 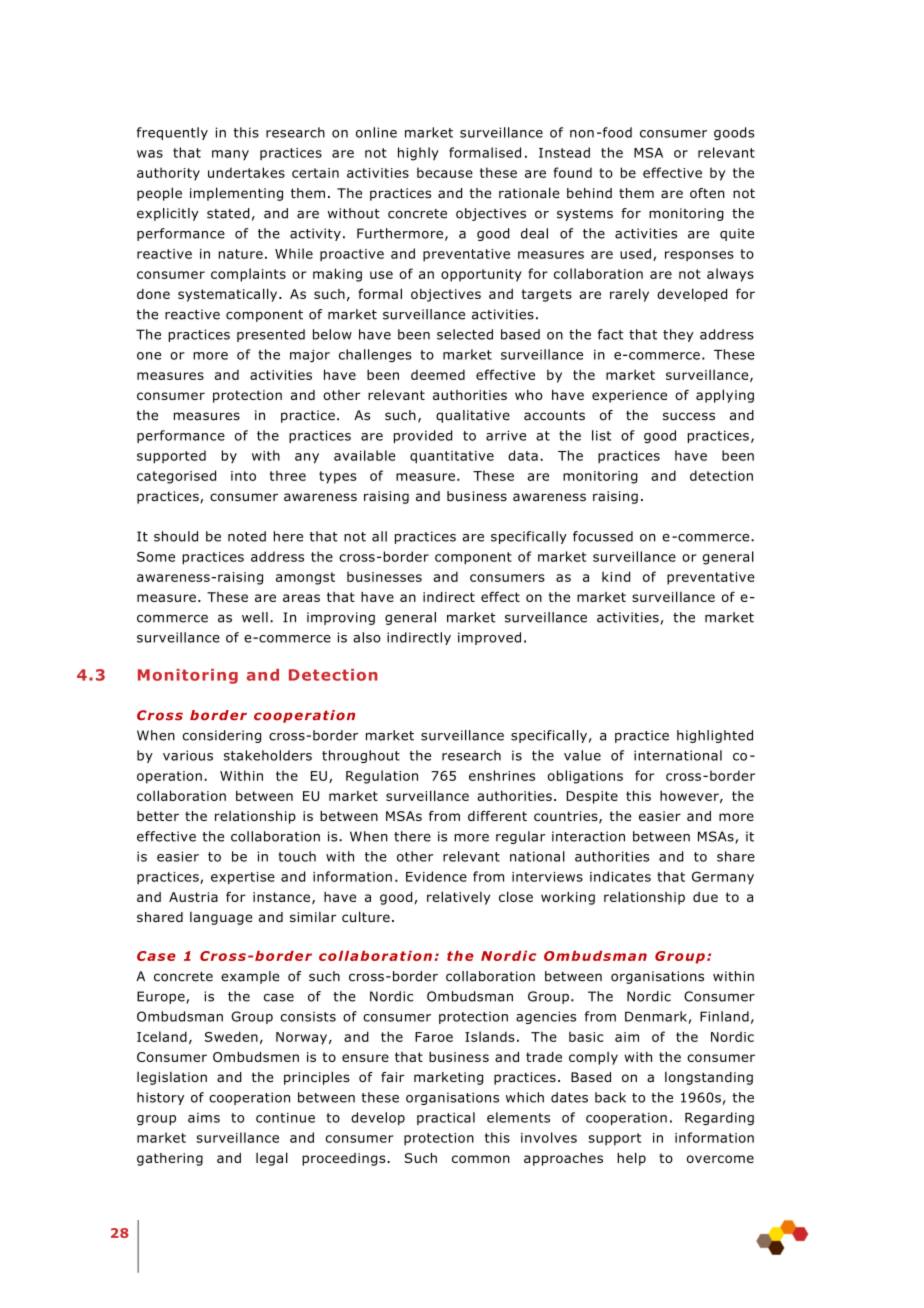 What do you see at coordinates (616, 576) in the image?
I see `kind` at bounding box center [616, 576].
